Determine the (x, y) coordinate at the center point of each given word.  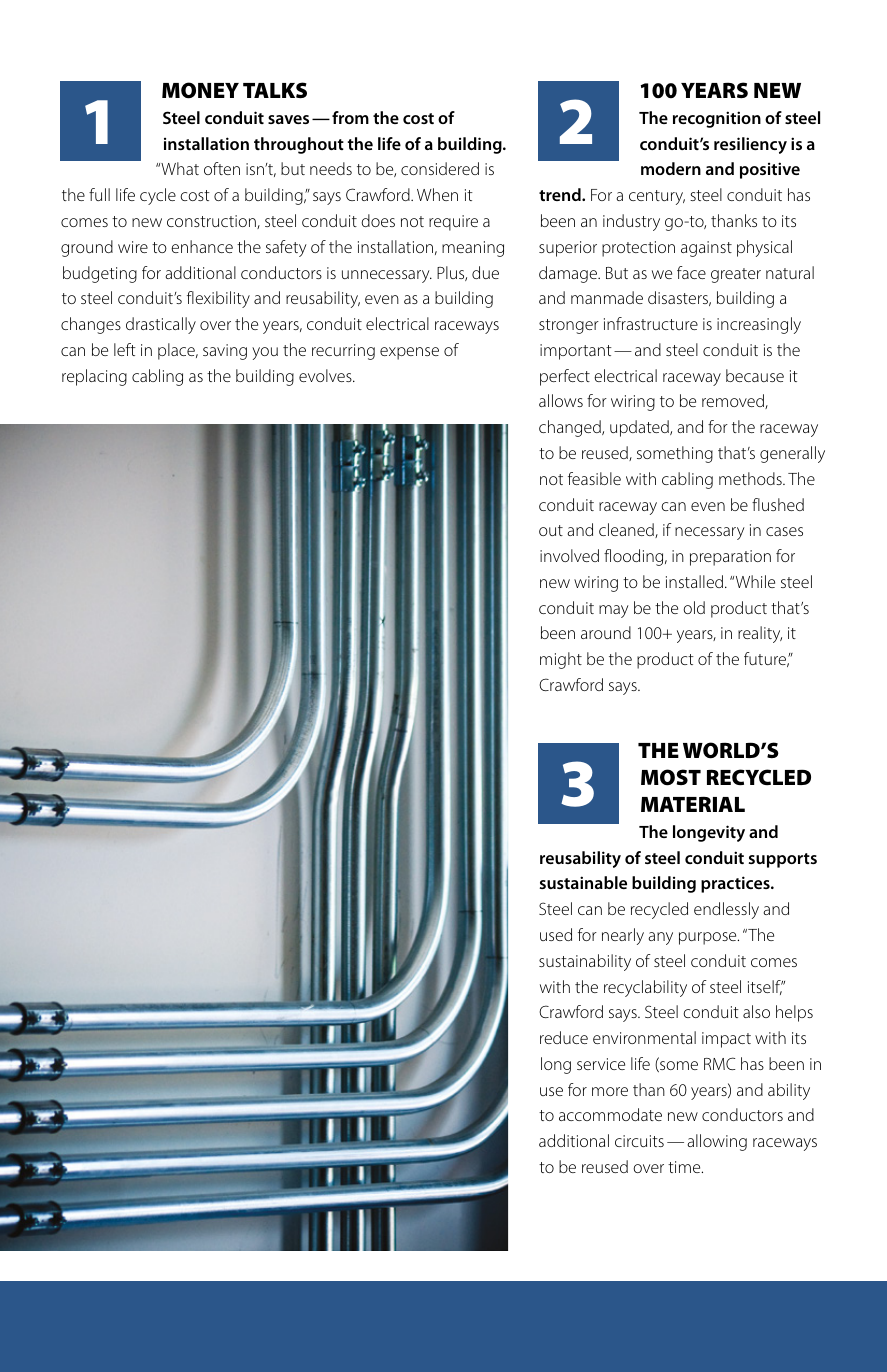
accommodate (610, 1114)
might (561, 660)
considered (440, 168)
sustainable (583, 882)
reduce (564, 1037)
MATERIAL (693, 804)
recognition (717, 119)
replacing (94, 377)
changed (571, 428)
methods (751, 478)
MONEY (200, 90)
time (685, 1167)
